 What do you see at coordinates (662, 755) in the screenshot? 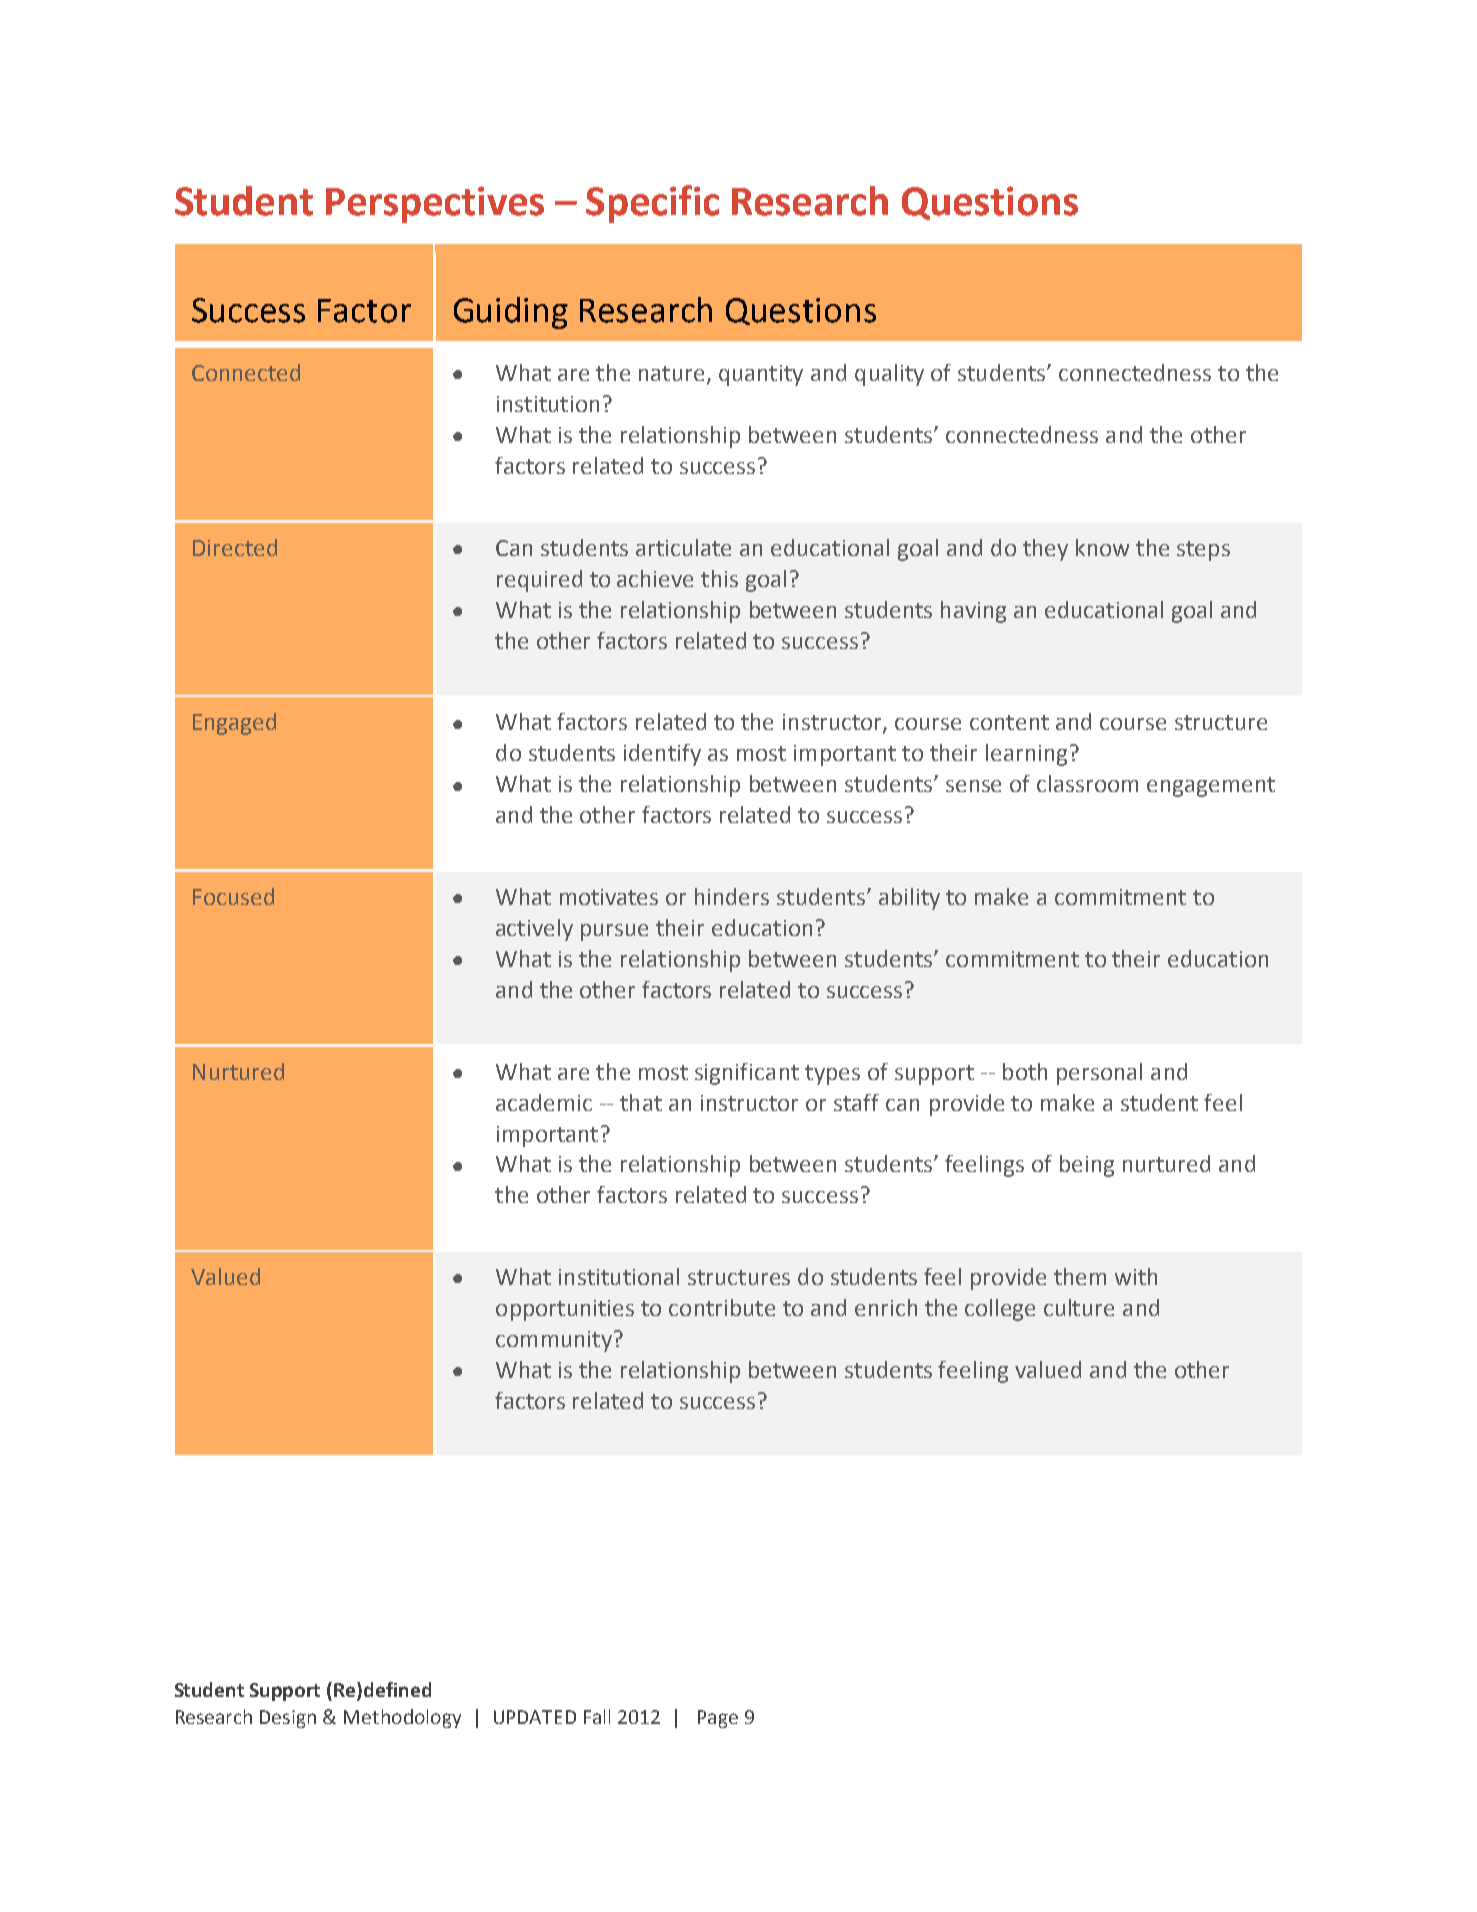
I see `identify` at bounding box center [662, 755].
